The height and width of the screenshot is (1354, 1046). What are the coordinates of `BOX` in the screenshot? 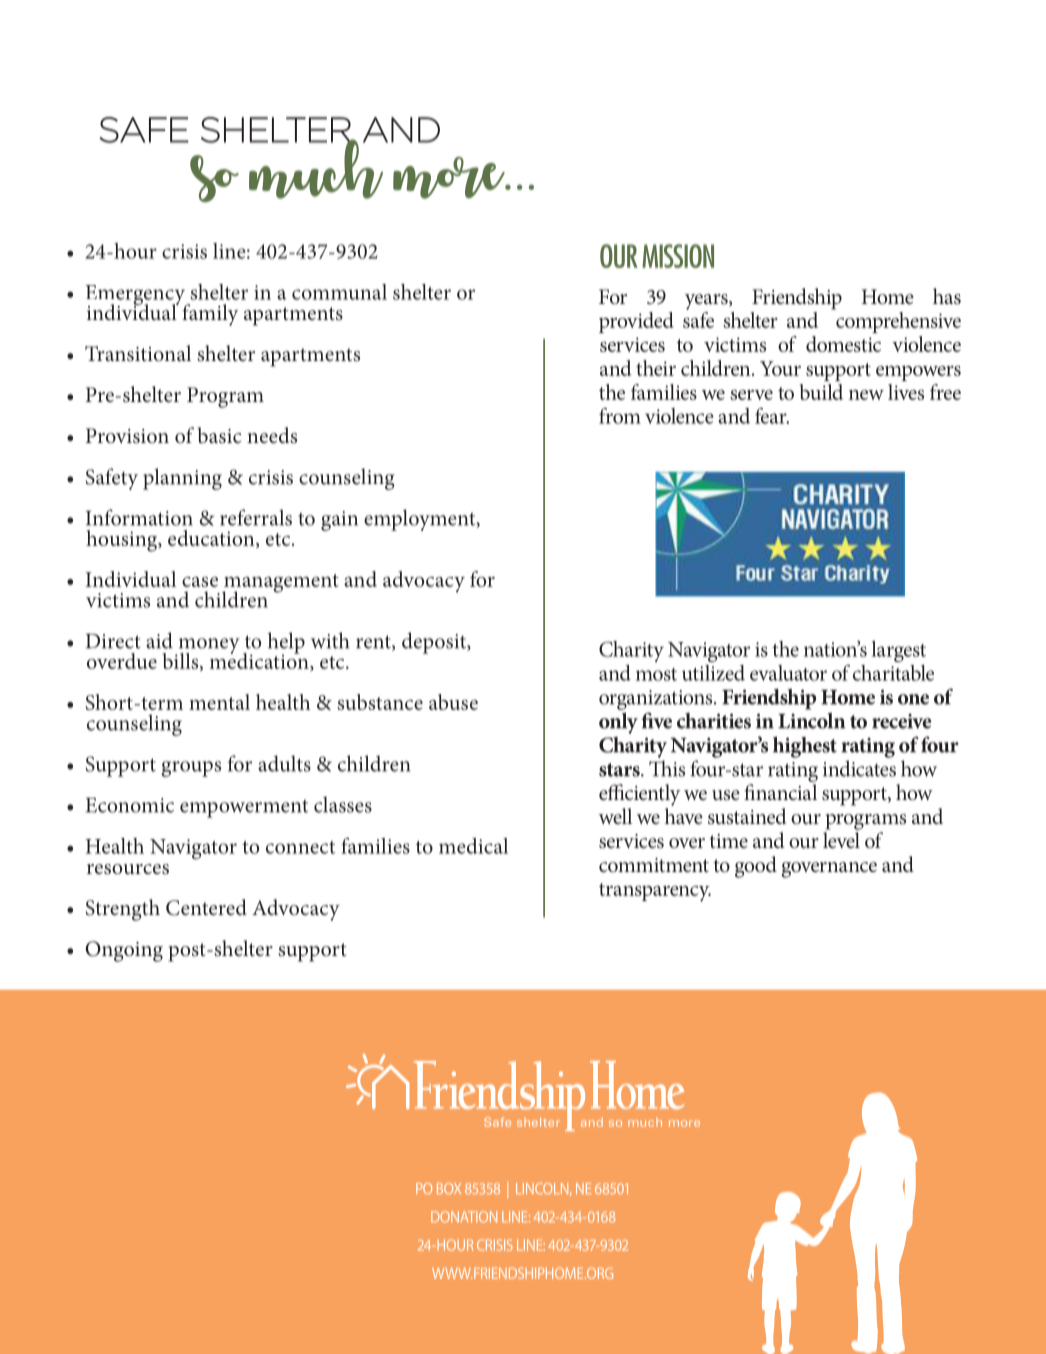 It's located at (449, 1188).
